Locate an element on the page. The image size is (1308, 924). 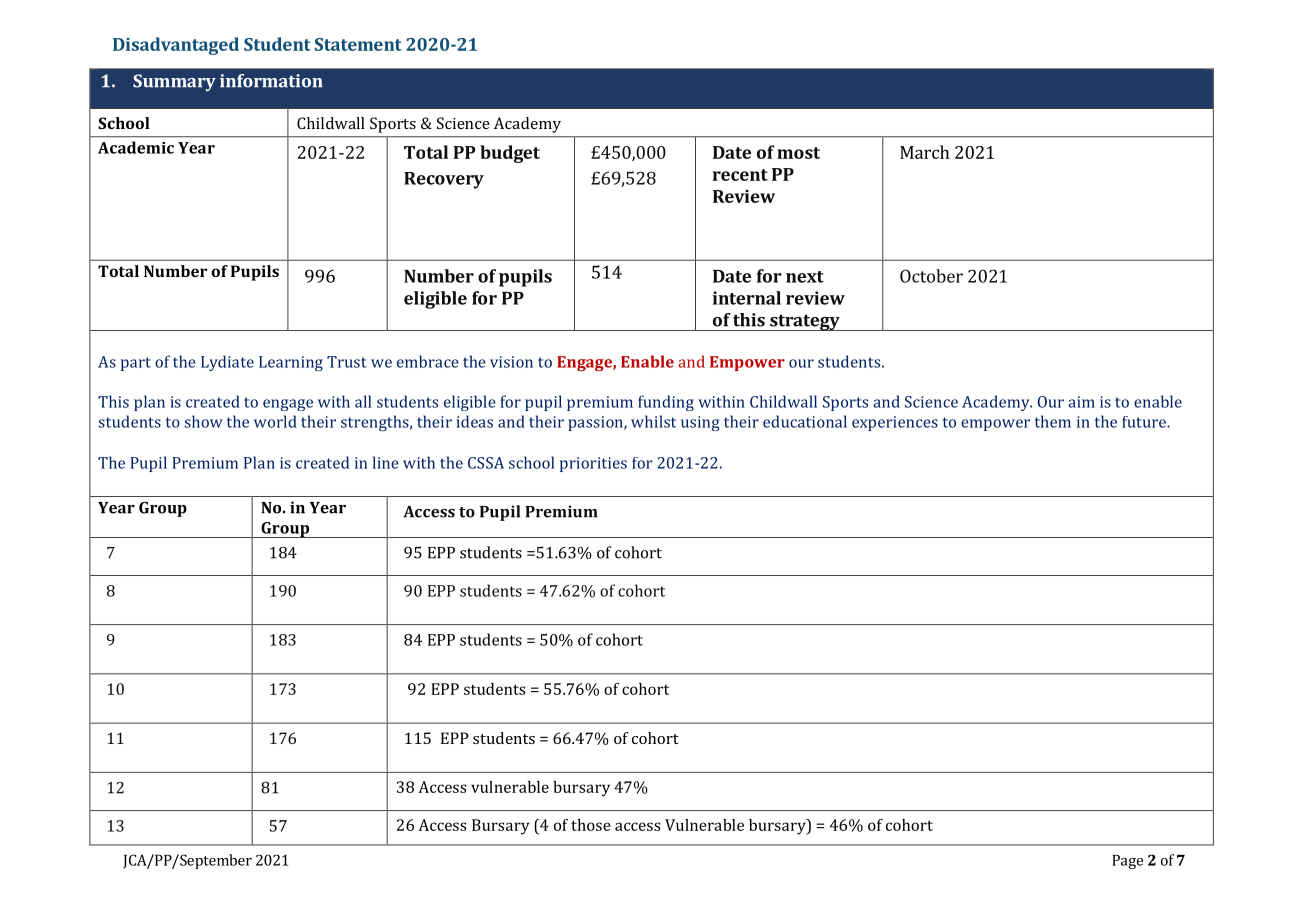
information is located at coordinates (271, 81).
